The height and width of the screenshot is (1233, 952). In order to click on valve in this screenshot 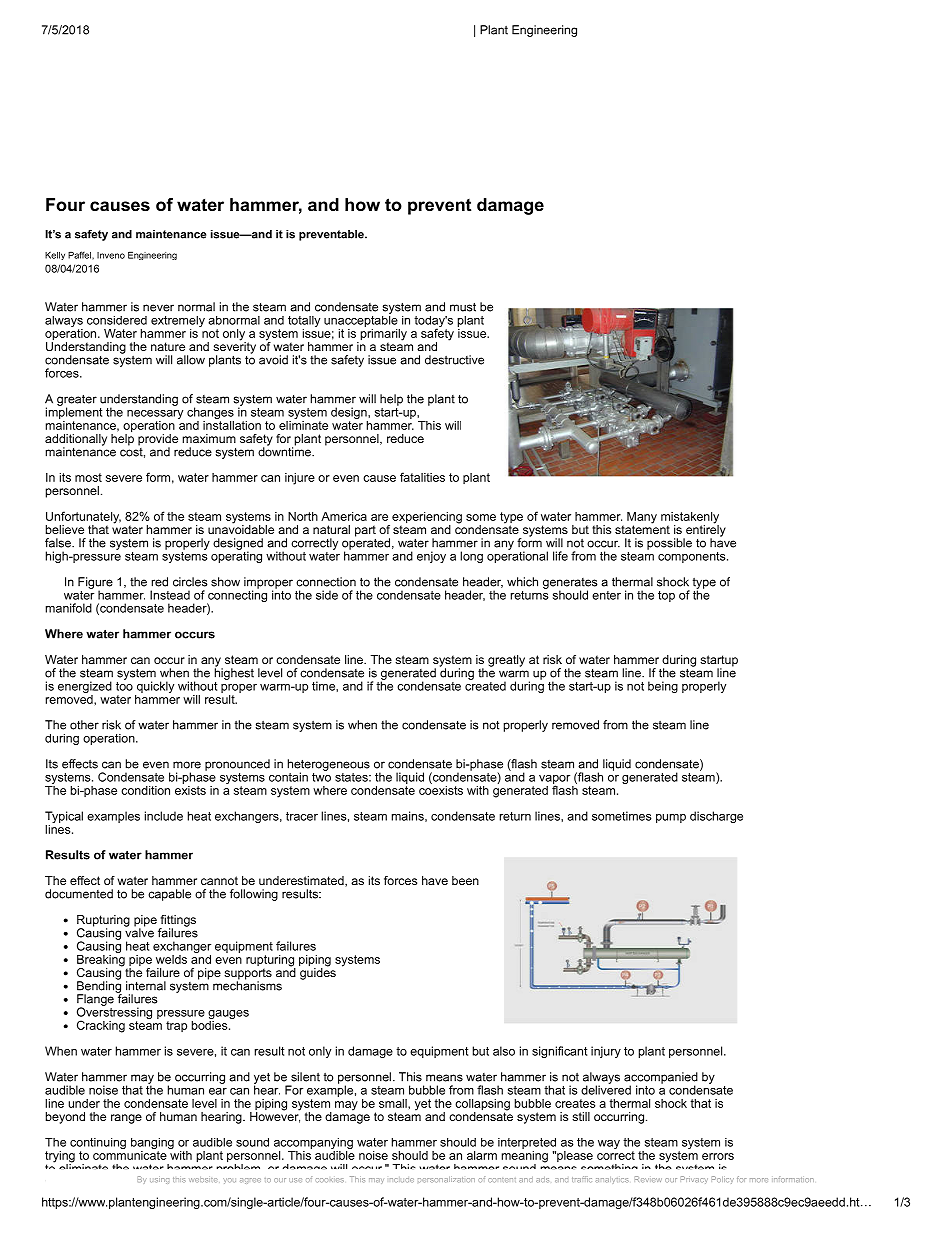, I will do `click(139, 932)`.
